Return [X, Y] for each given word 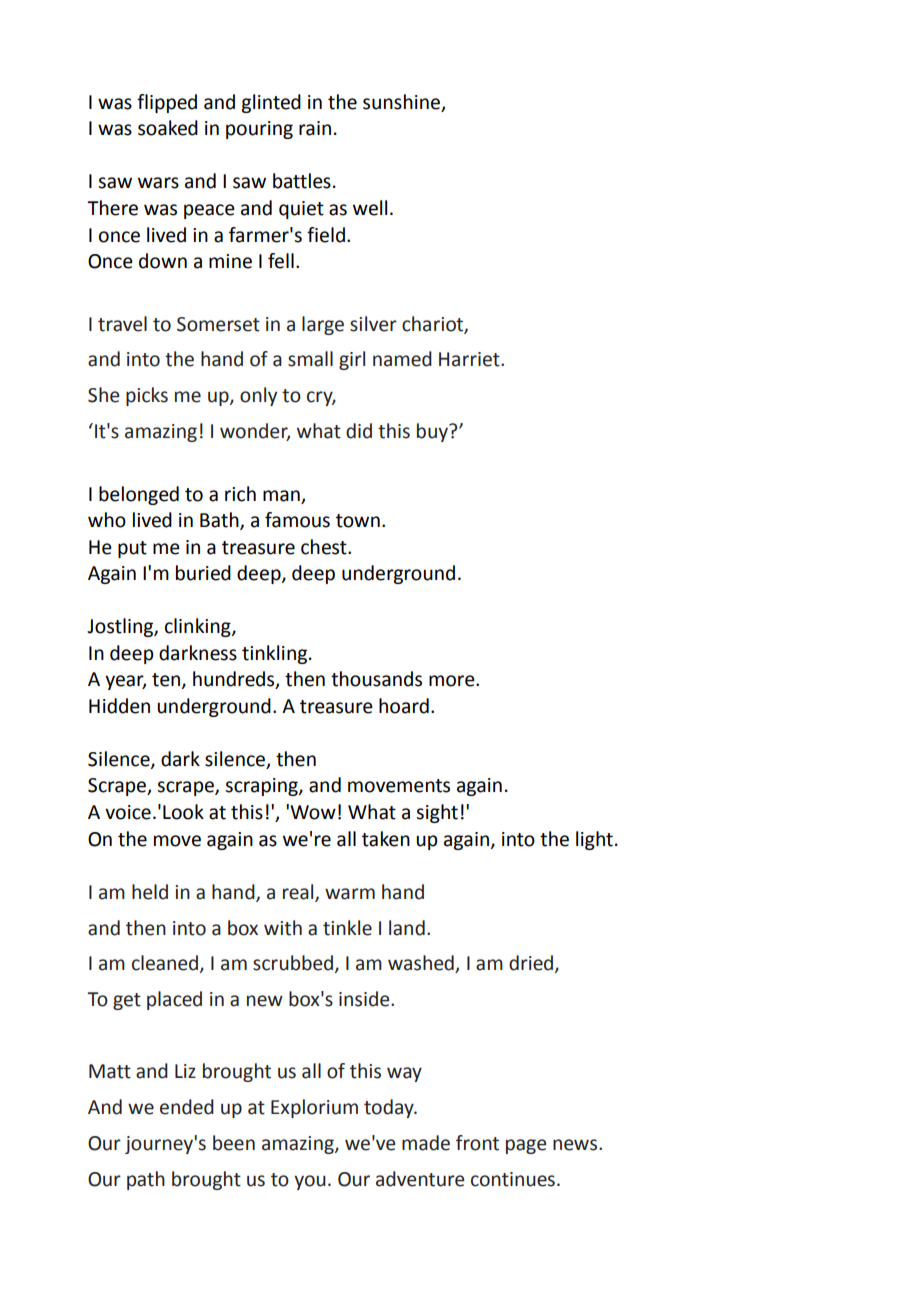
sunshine [401, 102]
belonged [139, 495]
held [150, 892]
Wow [313, 812]
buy [433, 432]
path [146, 1180]
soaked [168, 128]
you [310, 1182]
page [526, 1146]
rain [315, 128]
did [359, 431]
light [594, 840]
